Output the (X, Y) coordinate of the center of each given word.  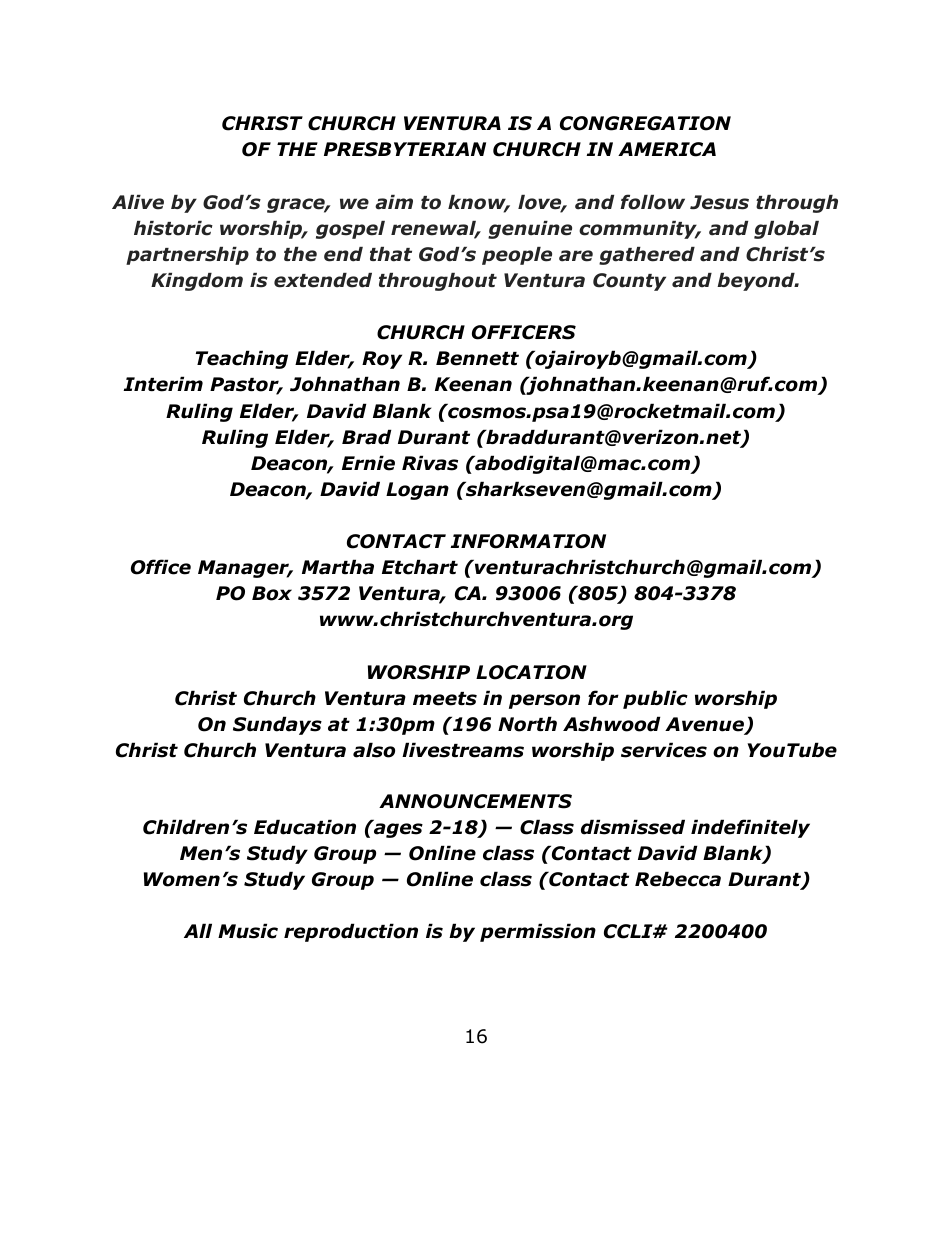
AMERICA (667, 149)
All (198, 930)
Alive (138, 202)
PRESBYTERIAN (405, 149)
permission (538, 932)
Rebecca (678, 879)
